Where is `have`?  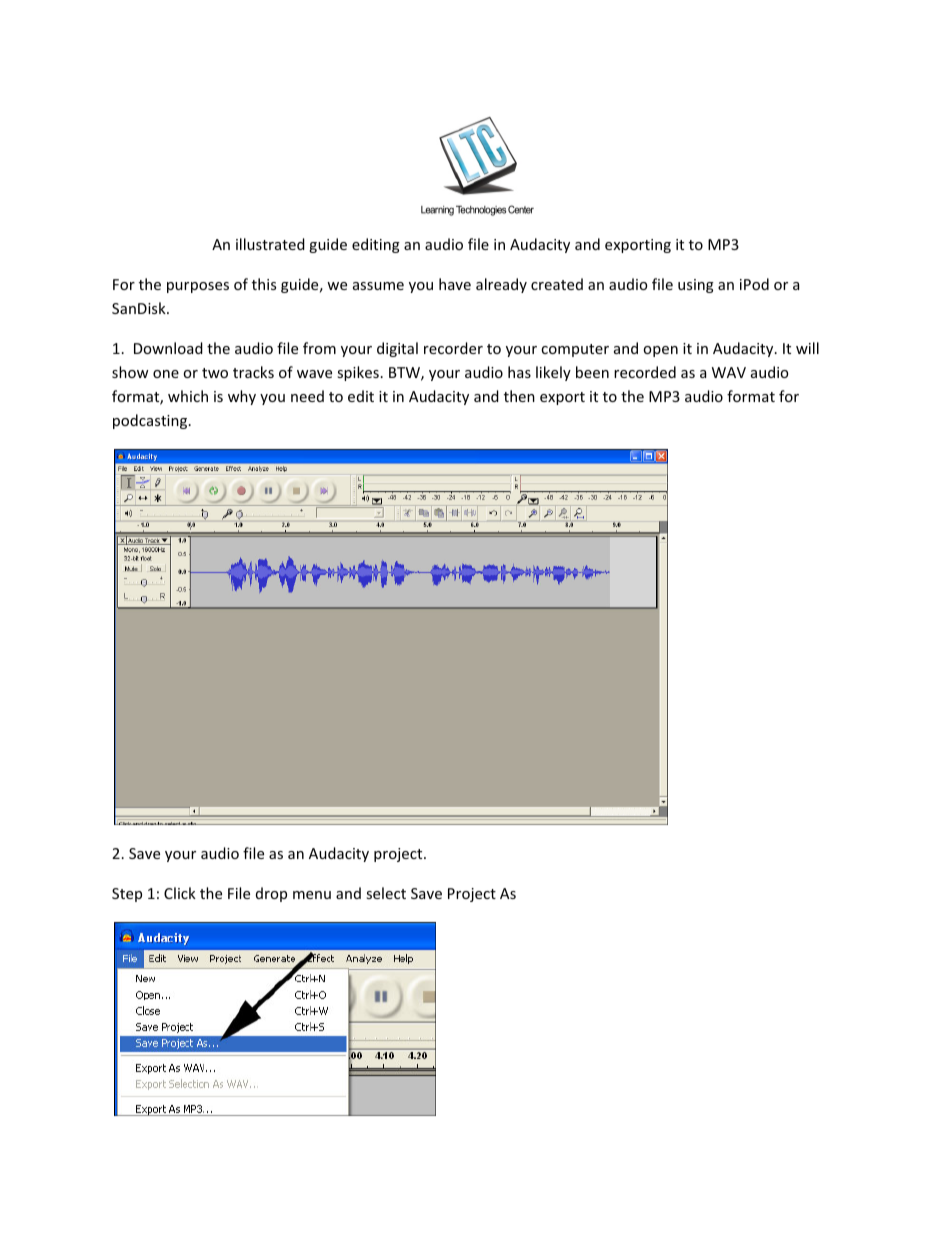 have is located at coordinates (455, 284).
